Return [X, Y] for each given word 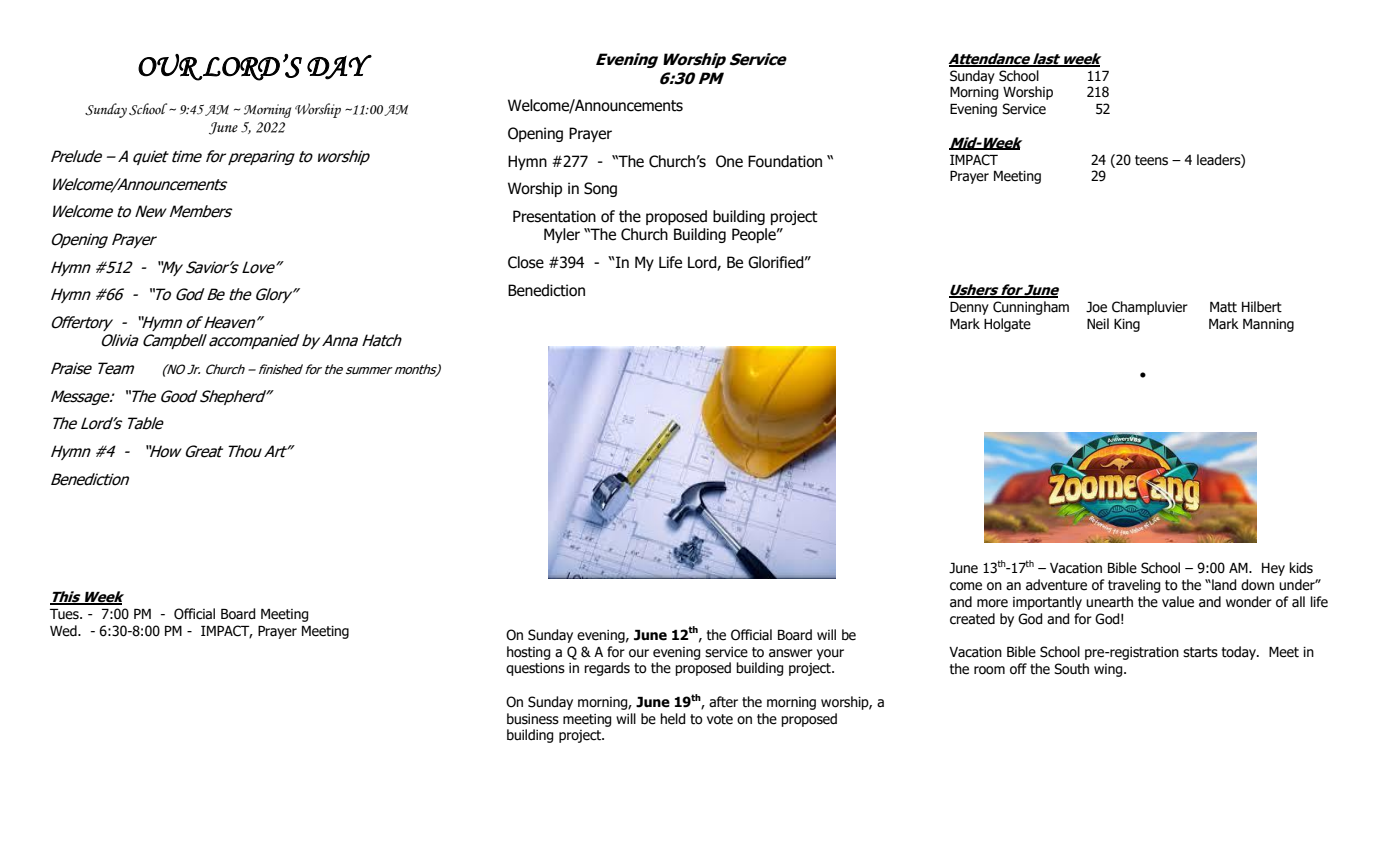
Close [526, 262]
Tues [65, 614]
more [992, 603]
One [729, 161]
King [1127, 325]
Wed [64, 631]
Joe [1096, 307]
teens [1151, 160]
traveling [1134, 586]
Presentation [554, 216]
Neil [1098, 324]
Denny [969, 308]
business [533, 719]
